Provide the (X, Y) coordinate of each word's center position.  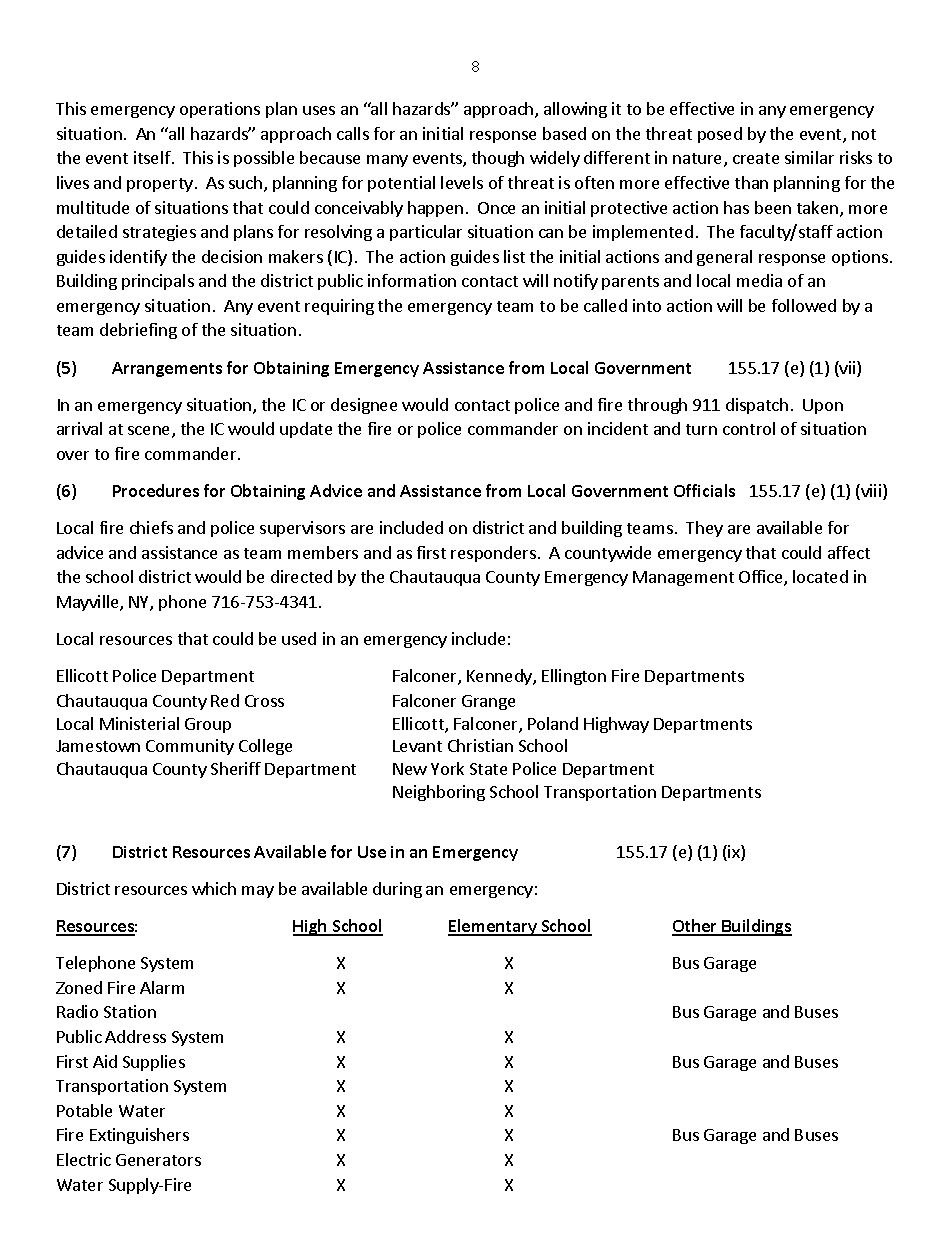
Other (696, 927)
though (498, 159)
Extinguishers (139, 1136)
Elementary (493, 927)
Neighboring (439, 793)
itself (153, 157)
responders (493, 554)
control (749, 428)
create (756, 158)
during (397, 890)
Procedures (156, 490)
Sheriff (236, 768)
